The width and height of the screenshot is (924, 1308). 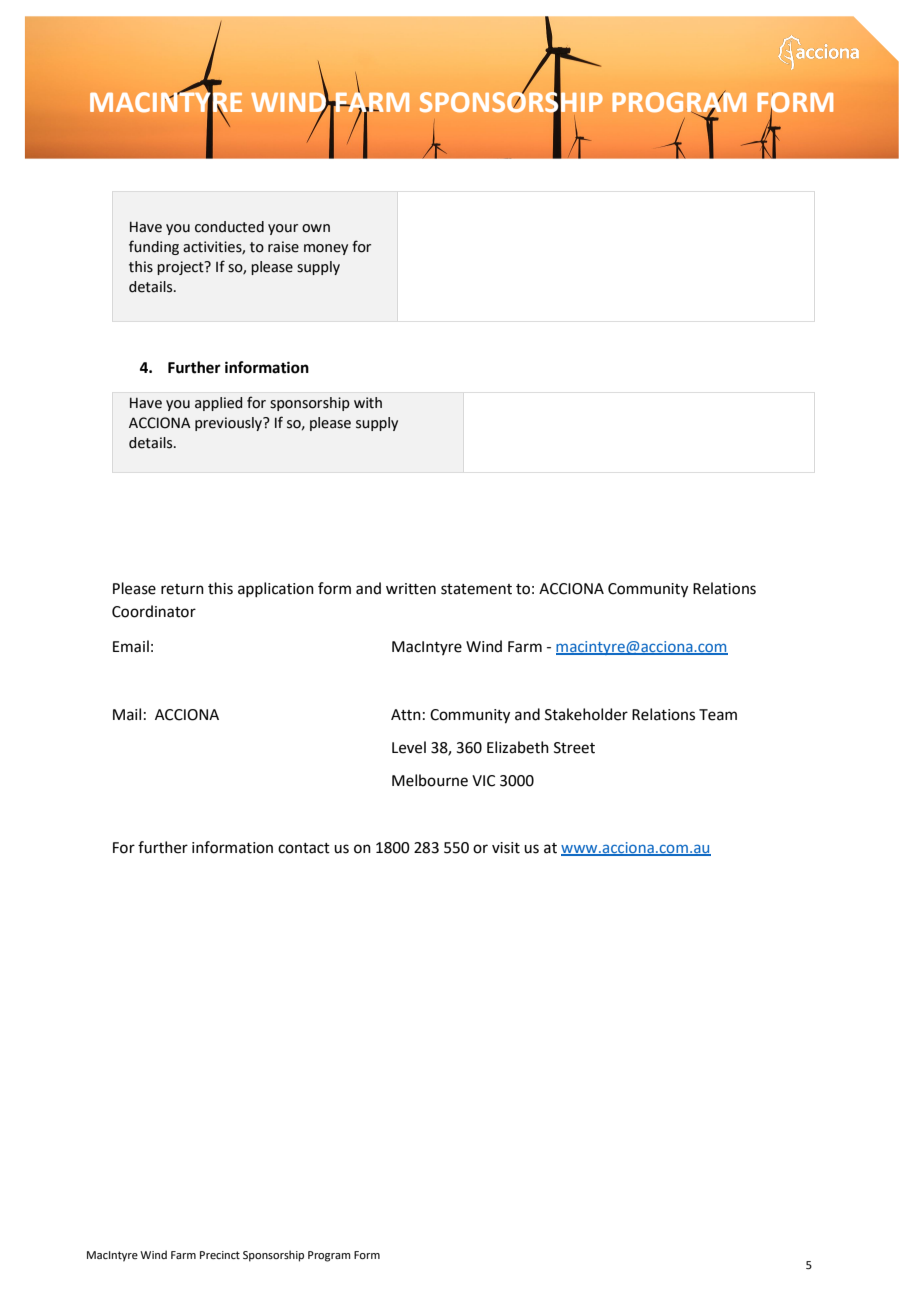 I want to click on visit, so click(x=506, y=848).
